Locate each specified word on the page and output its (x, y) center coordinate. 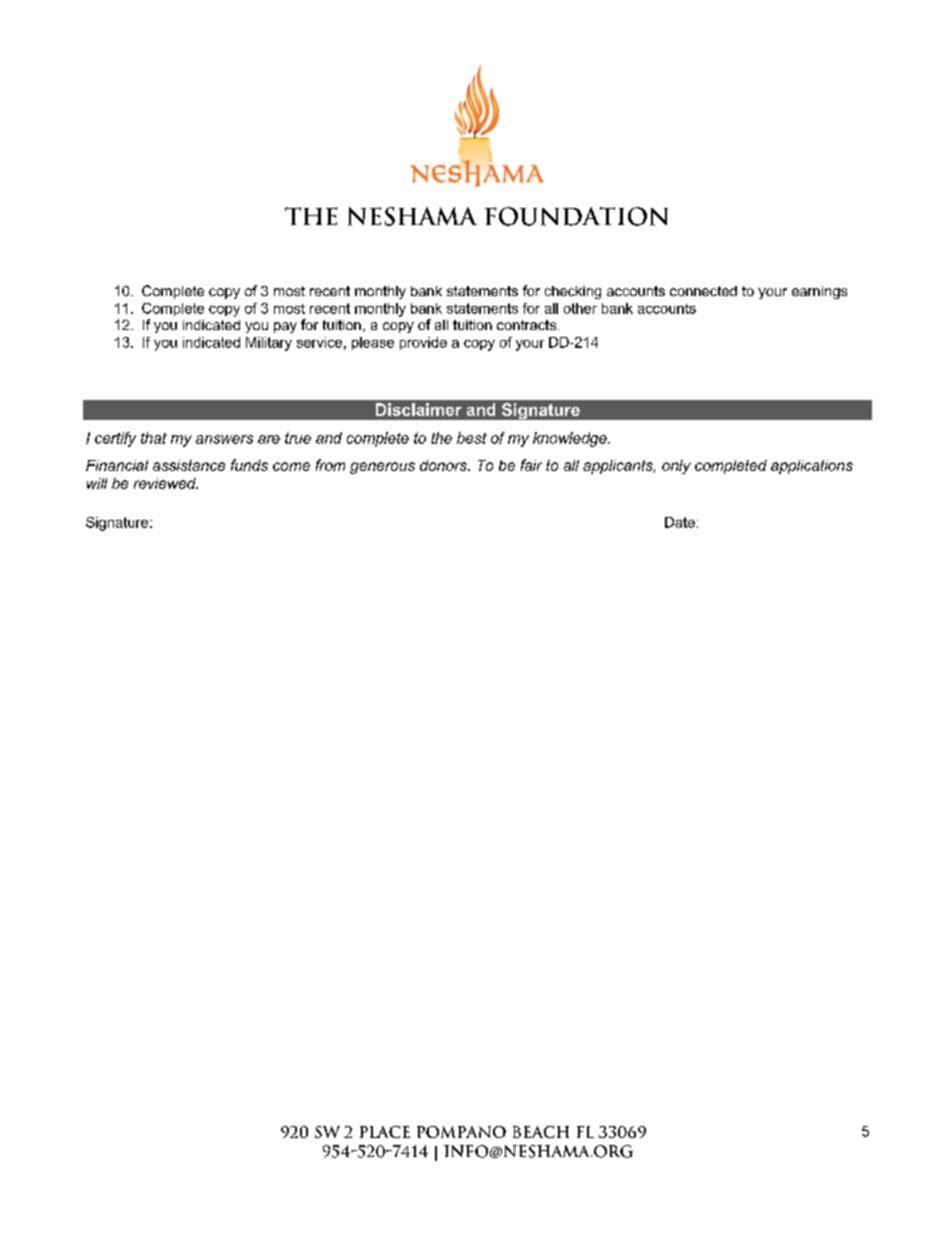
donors (444, 465)
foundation (576, 216)
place (385, 1132)
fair (531, 465)
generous (382, 468)
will (97, 483)
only (676, 467)
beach (541, 1132)
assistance (189, 465)
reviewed (166, 483)
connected (703, 291)
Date (680, 522)
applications (812, 467)
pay (285, 327)
